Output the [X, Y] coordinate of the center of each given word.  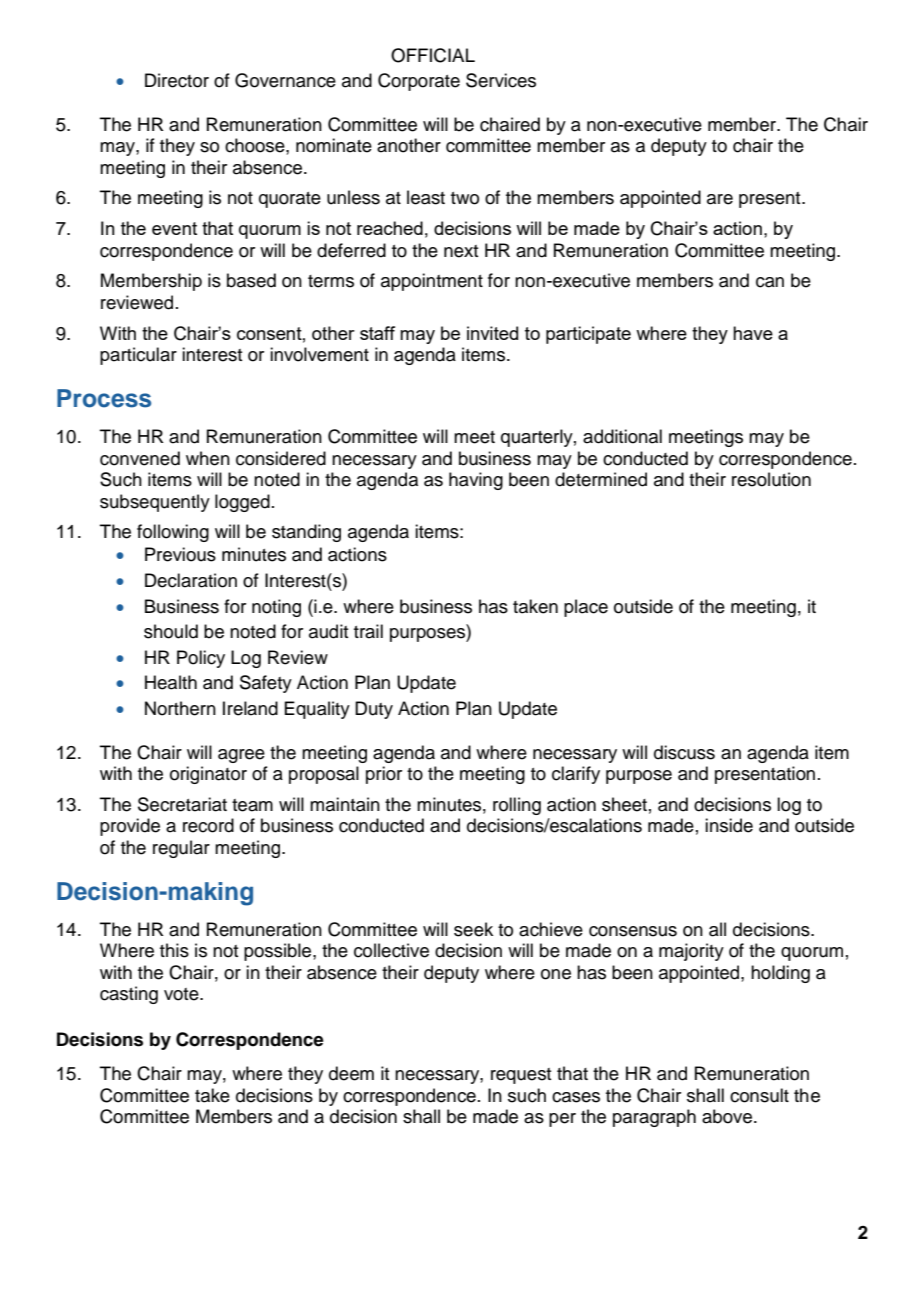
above [727, 1116]
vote [182, 994]
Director [177, 80]
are [720, 199]
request [521, 1076]
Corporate [419, 82]
